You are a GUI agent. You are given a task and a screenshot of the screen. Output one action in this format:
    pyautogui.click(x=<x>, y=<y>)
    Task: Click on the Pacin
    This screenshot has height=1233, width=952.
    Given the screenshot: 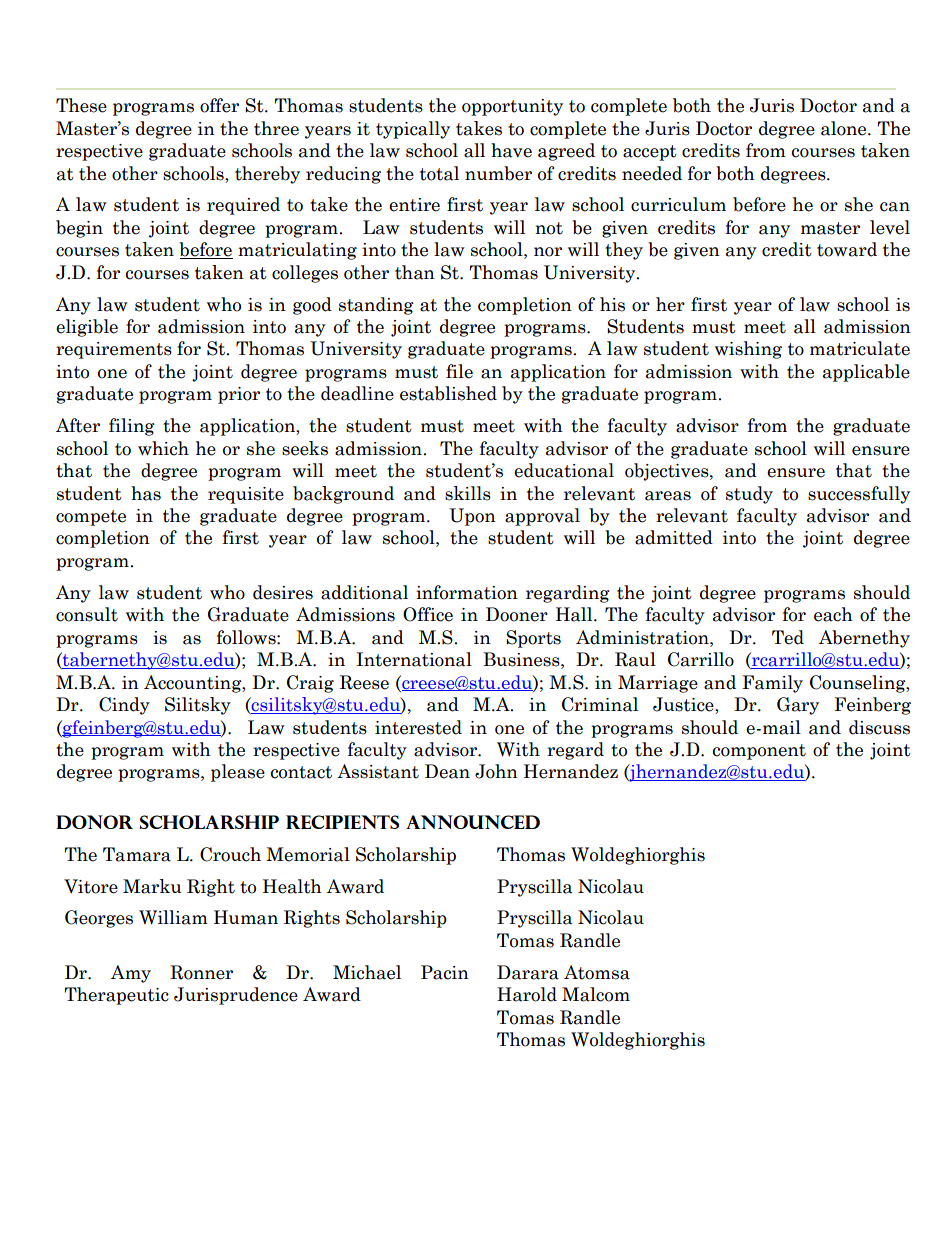 What is the action you would take?
    pyautogui.click(x=445, y=972)
